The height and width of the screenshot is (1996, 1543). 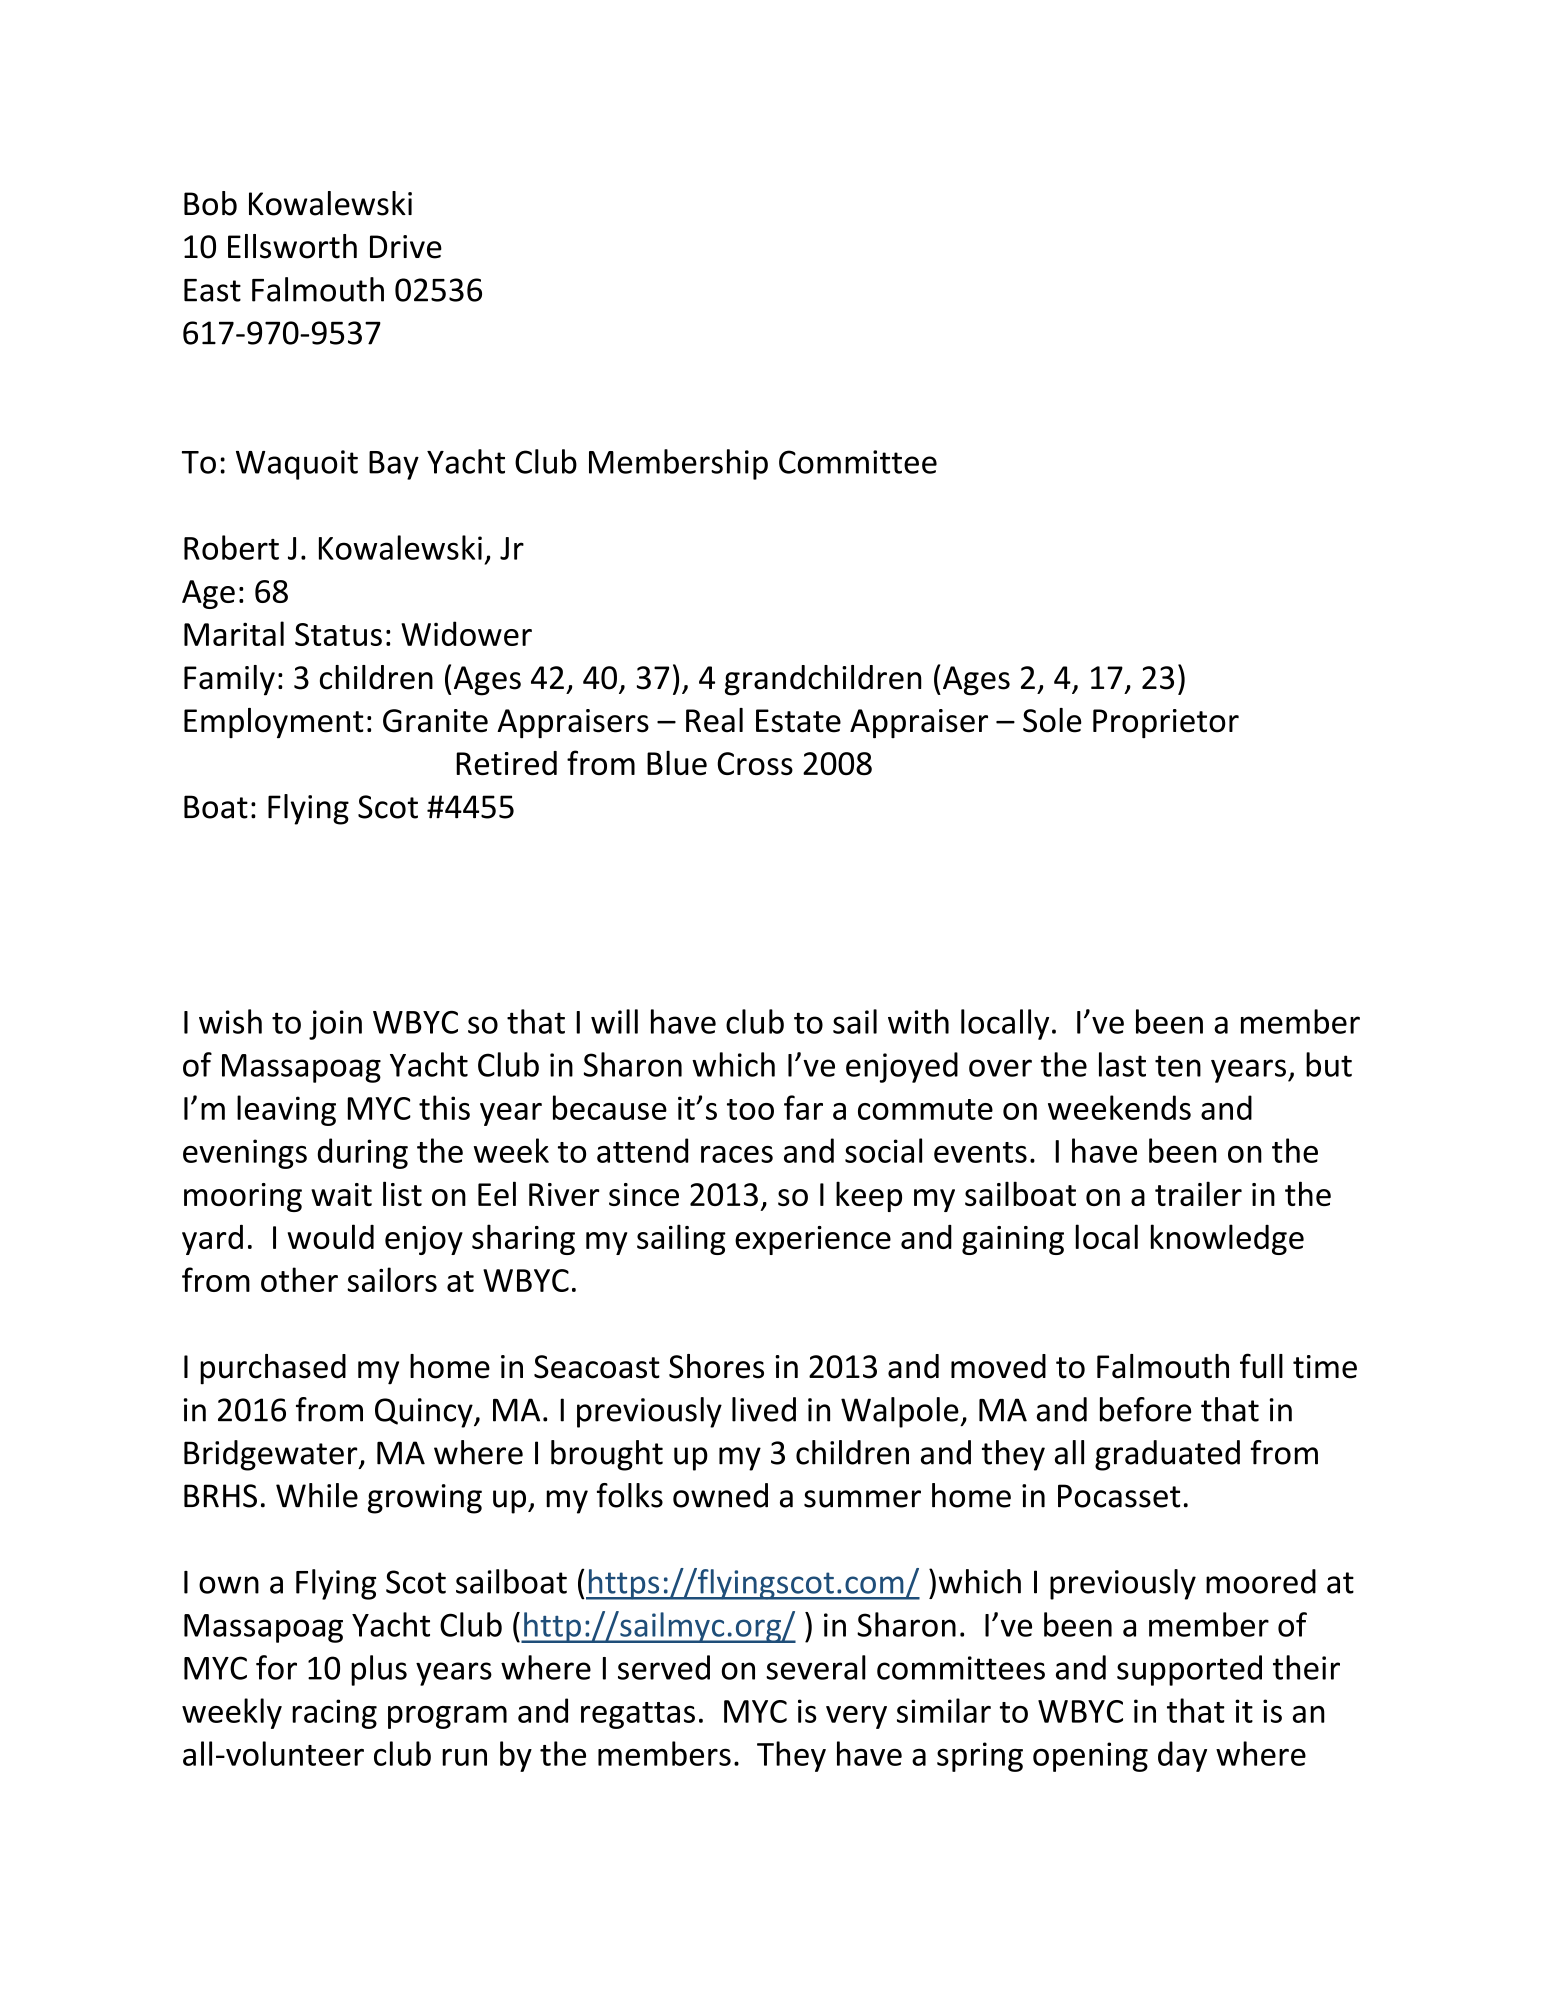 I want to click on Proprietor, so click(x=1166, y=723).
